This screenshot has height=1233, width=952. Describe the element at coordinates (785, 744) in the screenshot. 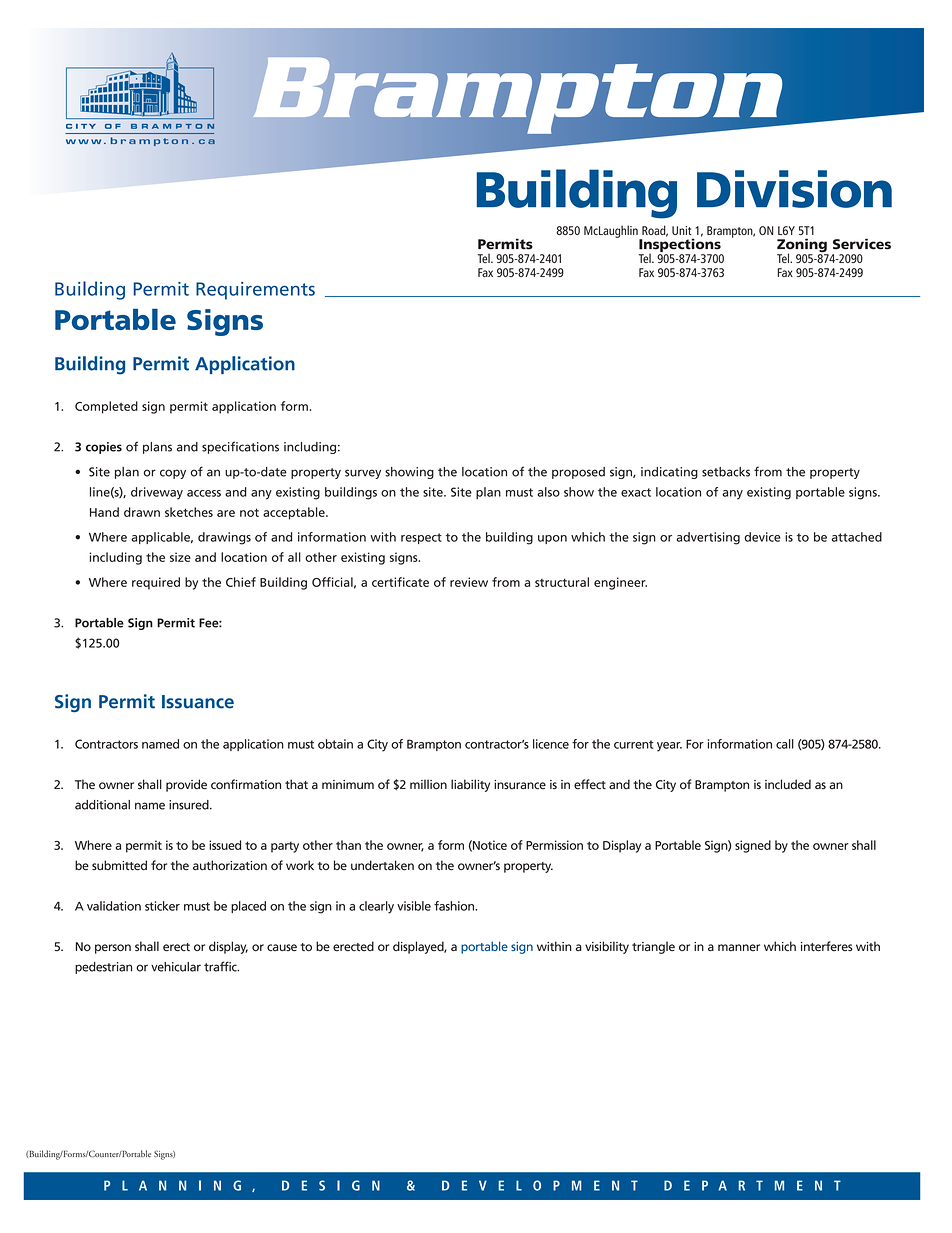

I see `call` at that location.
